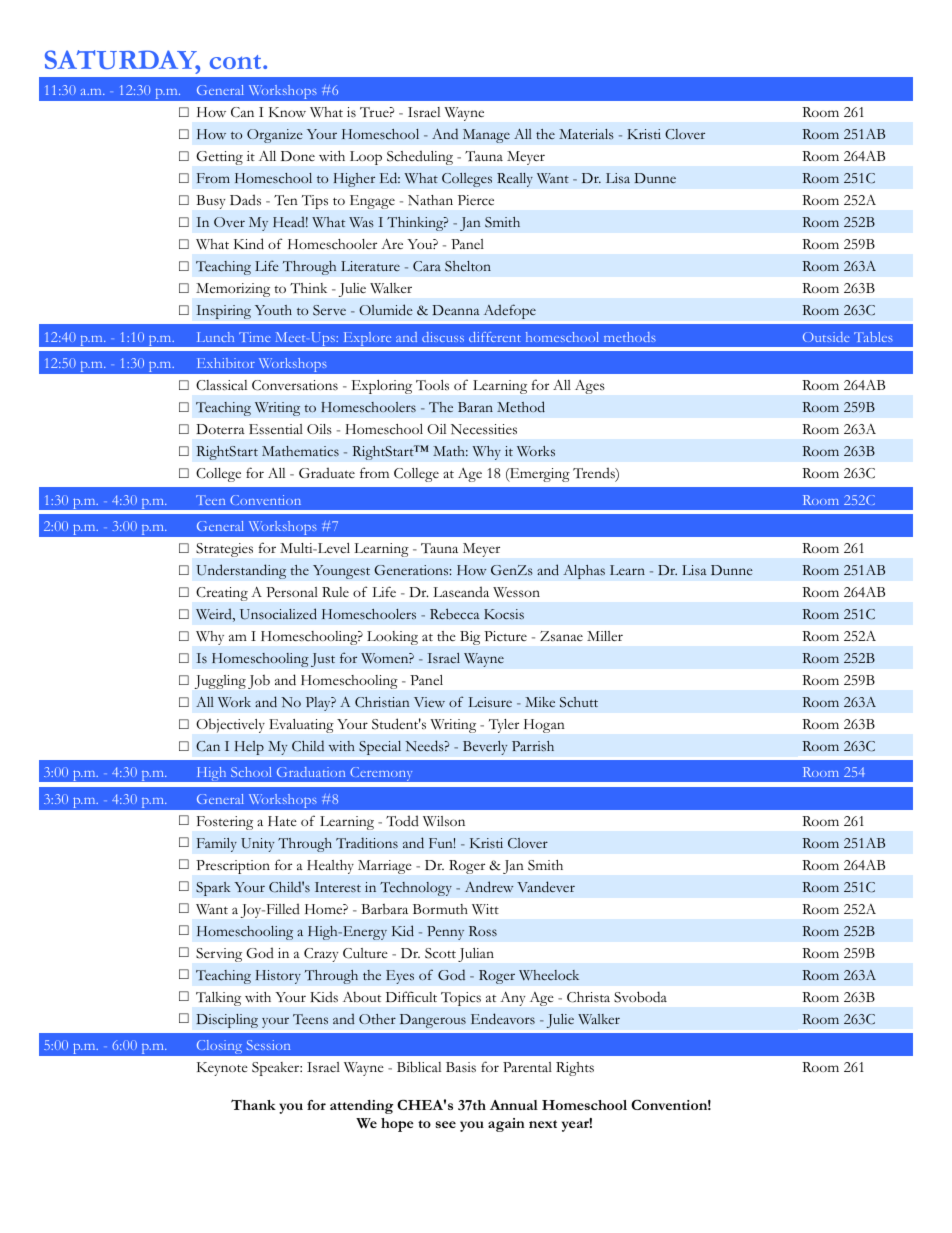  Describe the element at coordinates (292, 592) in the document. I see `Personal` at that location.
